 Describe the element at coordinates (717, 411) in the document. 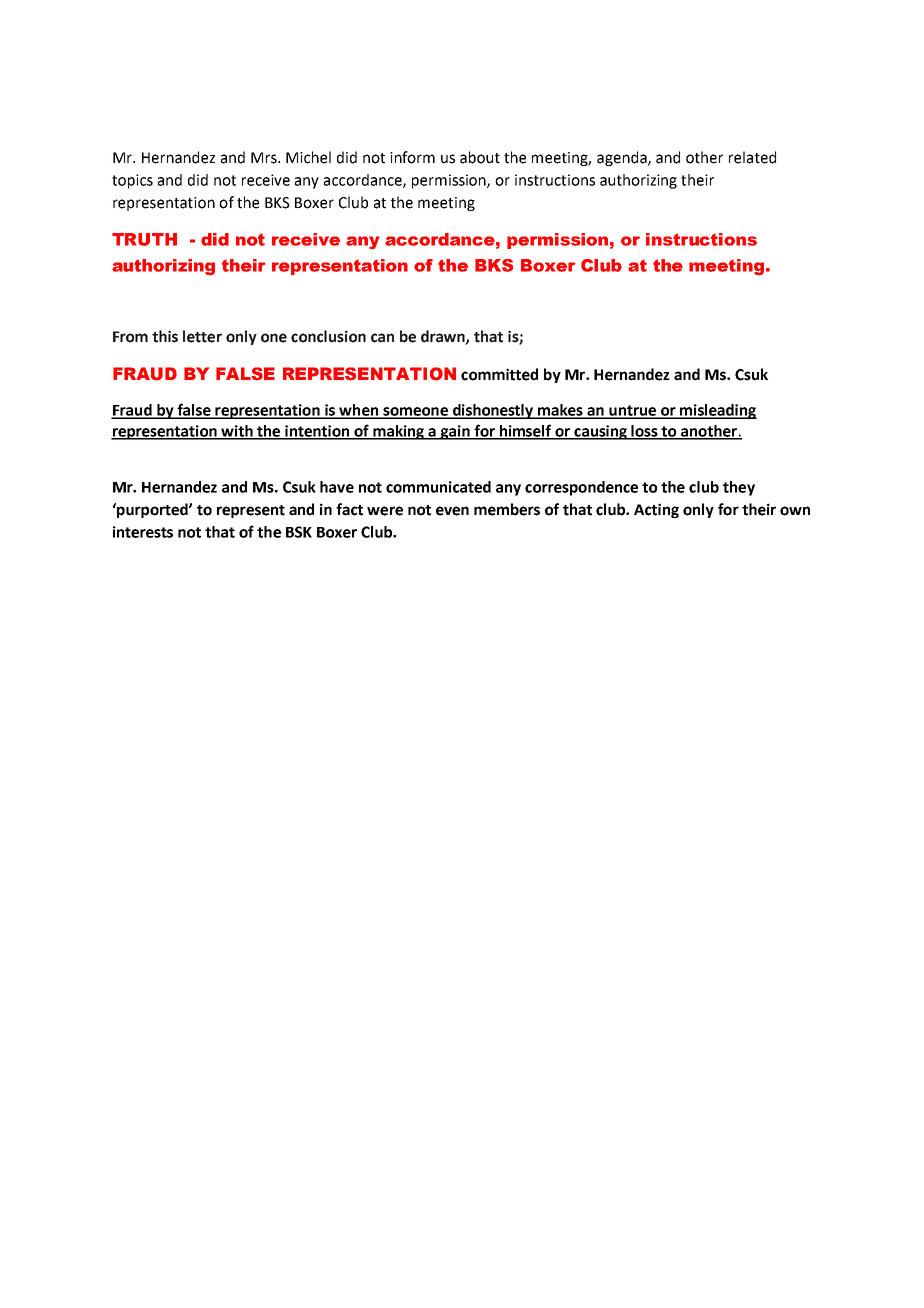

I see `misleading` at that location.
